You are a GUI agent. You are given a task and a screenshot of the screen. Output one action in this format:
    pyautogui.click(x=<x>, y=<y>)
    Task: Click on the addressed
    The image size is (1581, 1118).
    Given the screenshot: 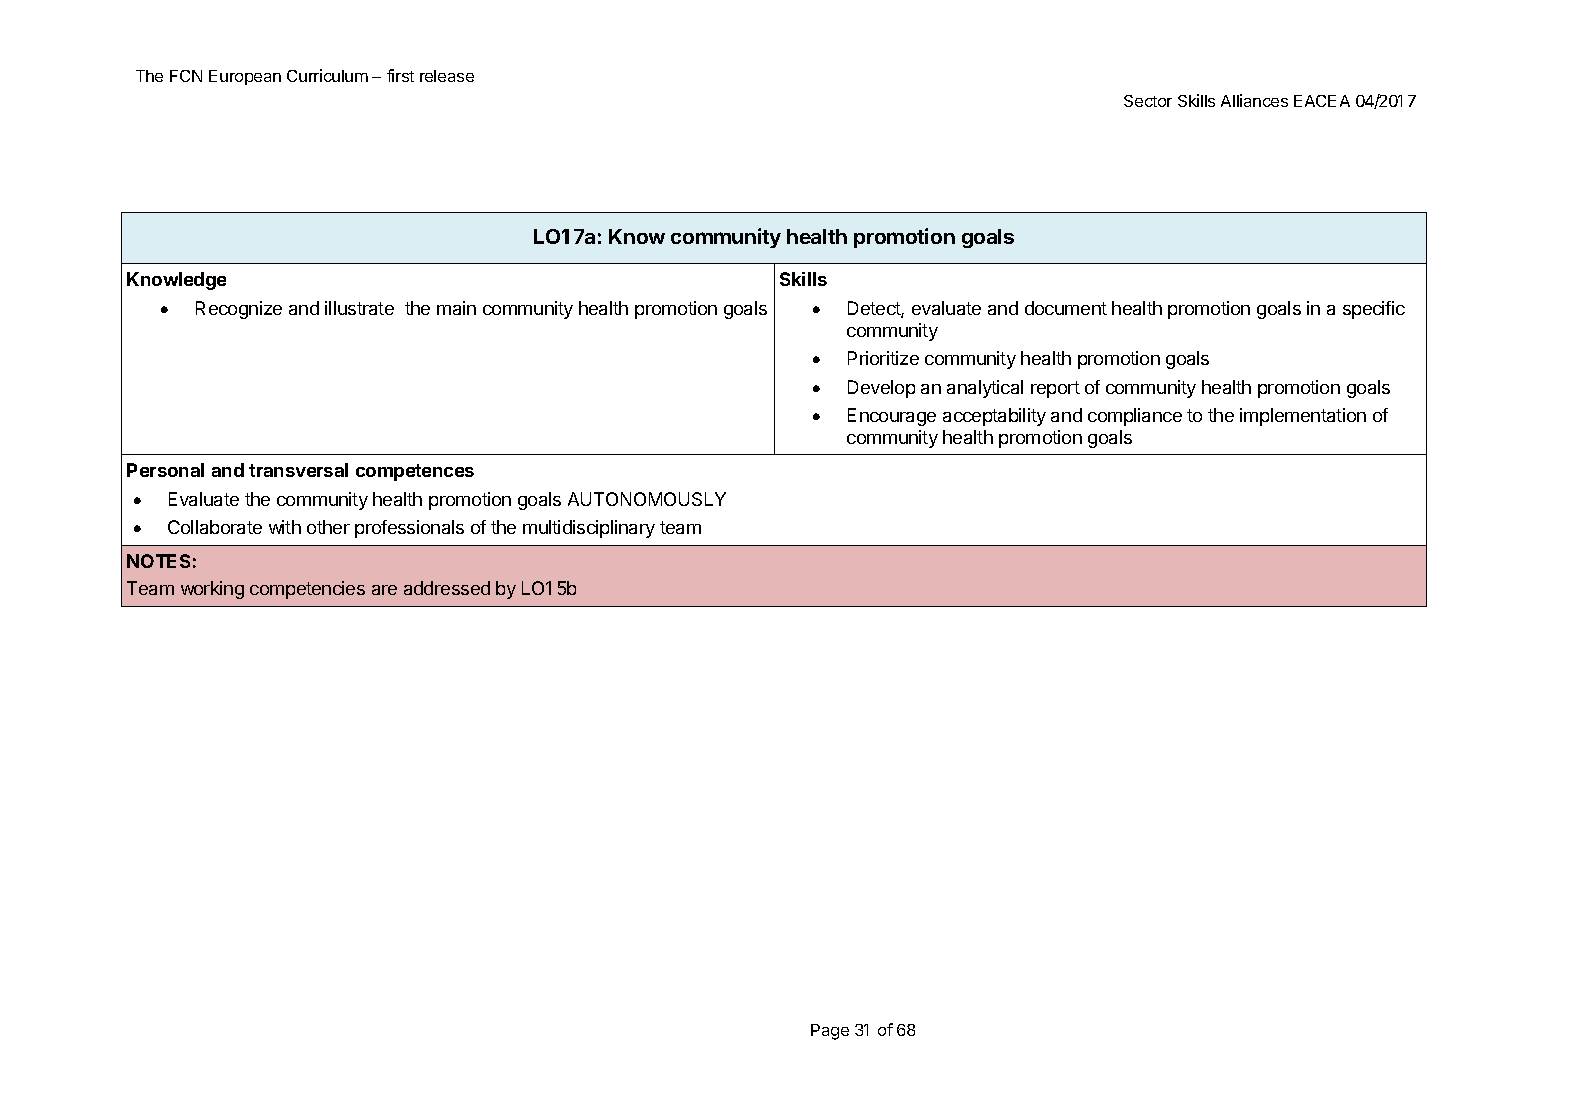 What is the action you would take?
    pyautogui.click(x=447, y=588)
